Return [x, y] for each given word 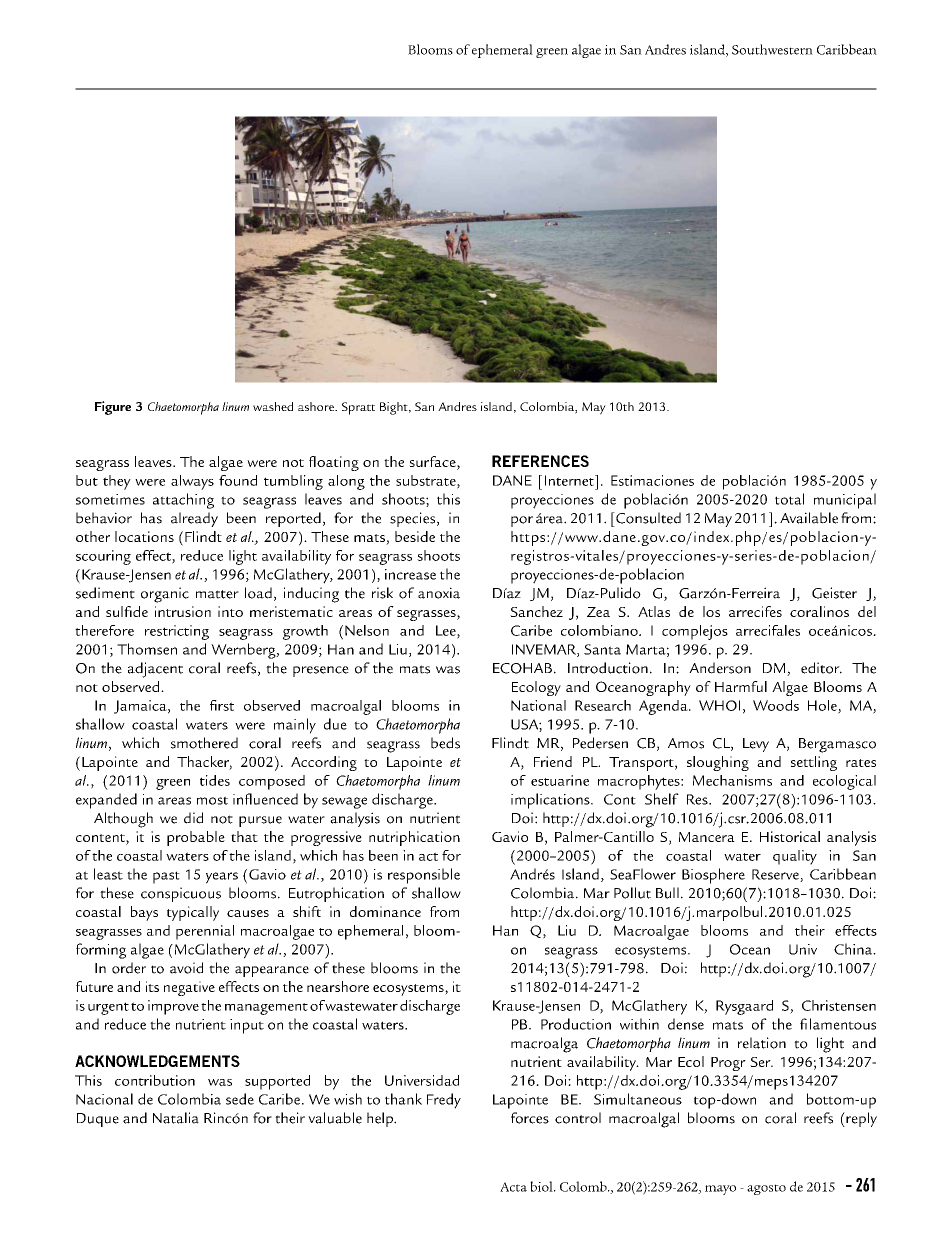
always [192, 482]
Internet [570, 480]
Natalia [176, 1118]
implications [551, 801]
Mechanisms [732, 780]
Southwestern [772, 49]
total [789, 499]
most [212, 800]
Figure [113, 408]
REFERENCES [540, 461]
